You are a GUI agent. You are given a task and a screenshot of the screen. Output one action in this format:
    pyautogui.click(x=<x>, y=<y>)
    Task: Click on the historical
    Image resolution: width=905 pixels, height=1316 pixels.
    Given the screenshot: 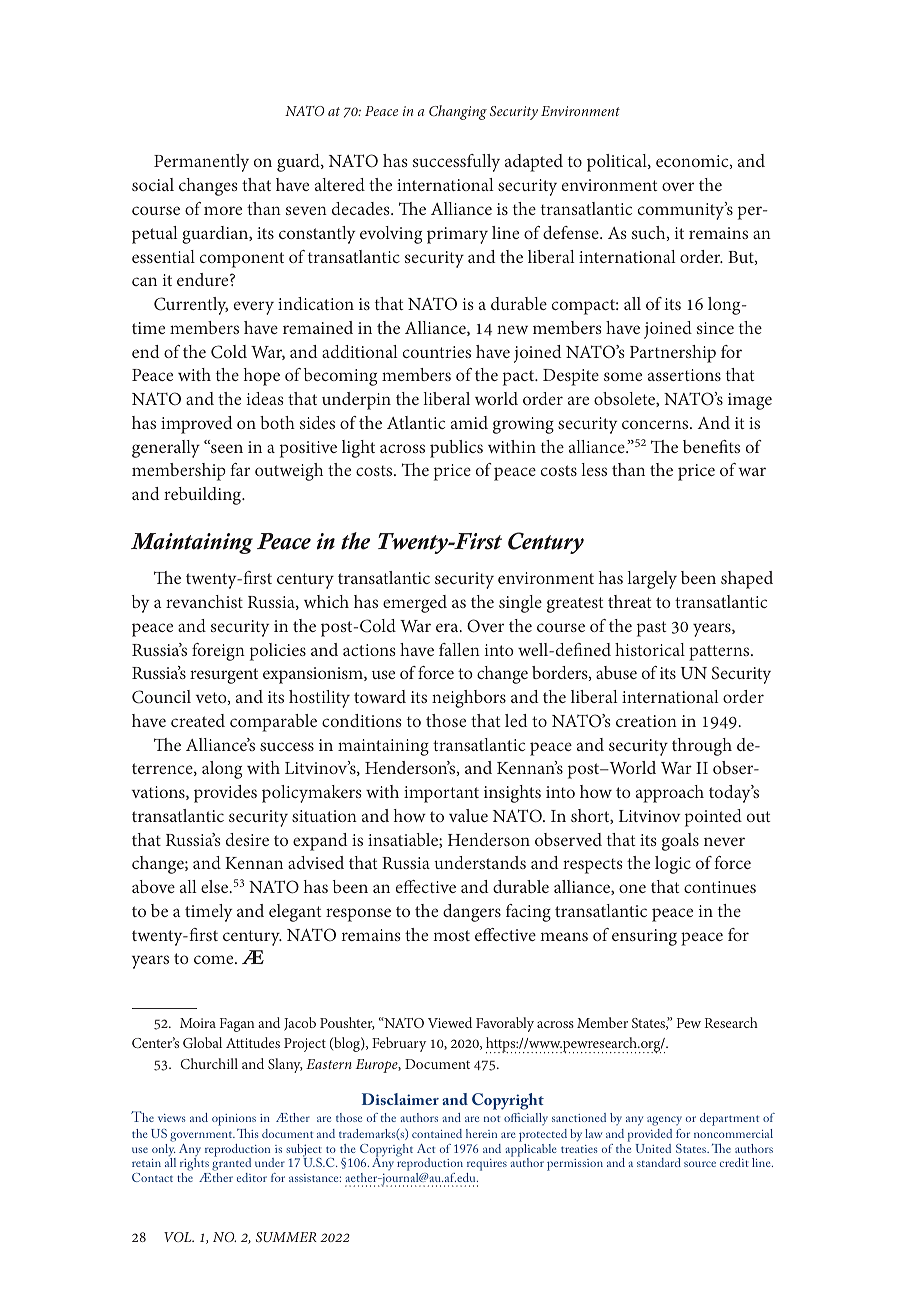 What is the action you would take?
    pyautogui.click(x=650, y=649)
